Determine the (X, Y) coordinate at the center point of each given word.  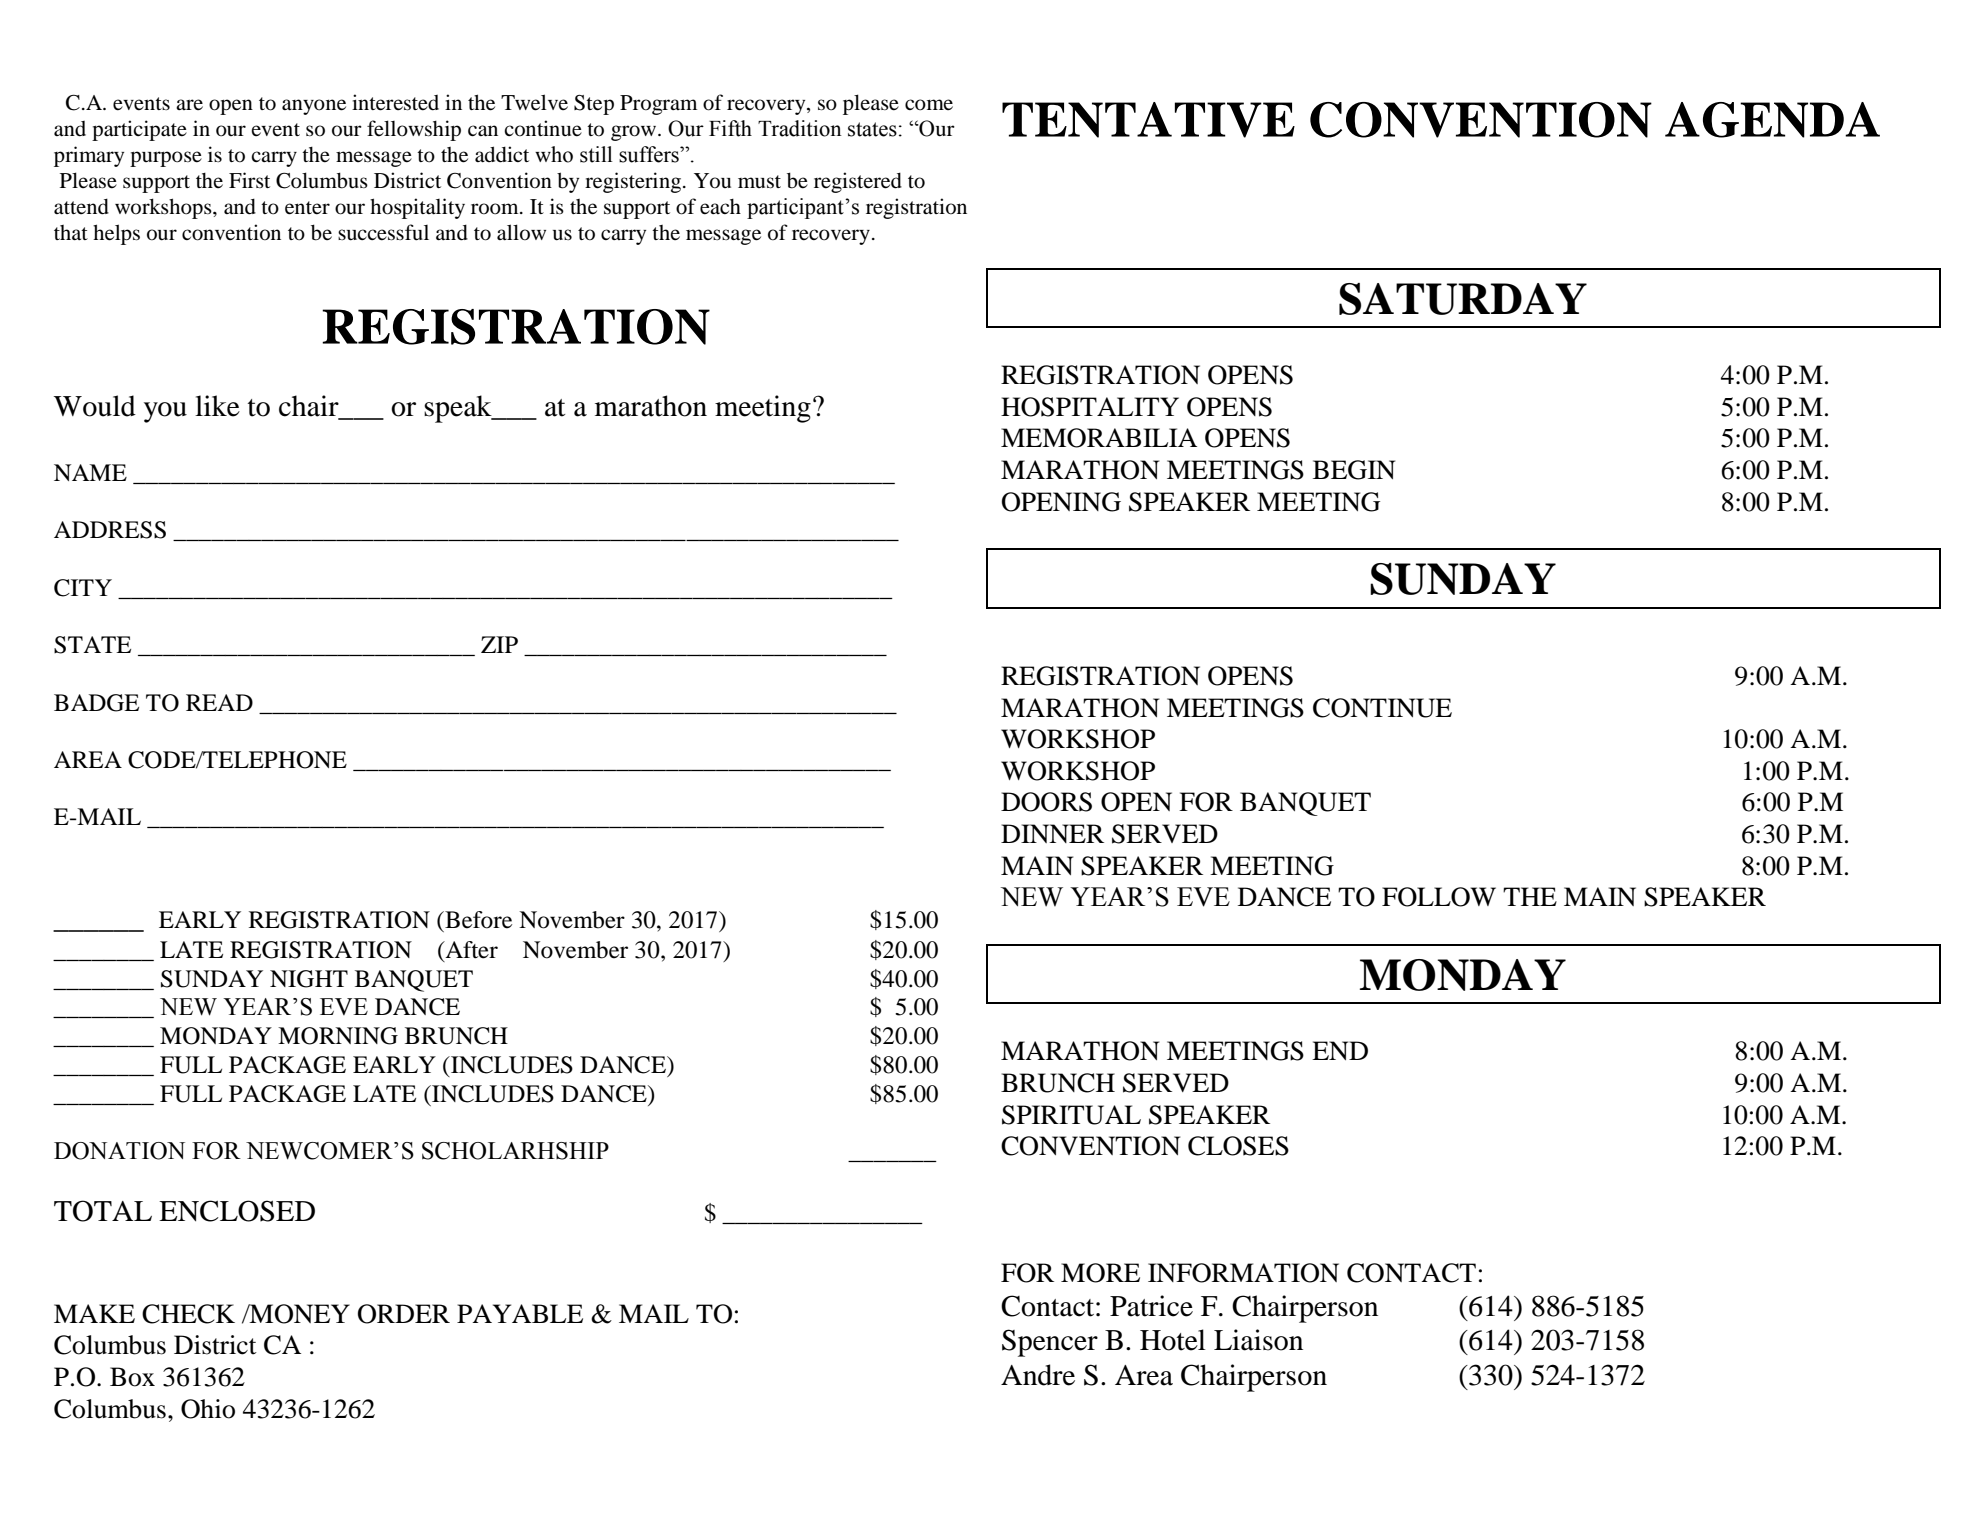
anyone (314, 107)
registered (858, 182)
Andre (1038, 1375)
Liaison (1258, 1340)
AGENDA (1772, 120)
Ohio (208, 1409)
